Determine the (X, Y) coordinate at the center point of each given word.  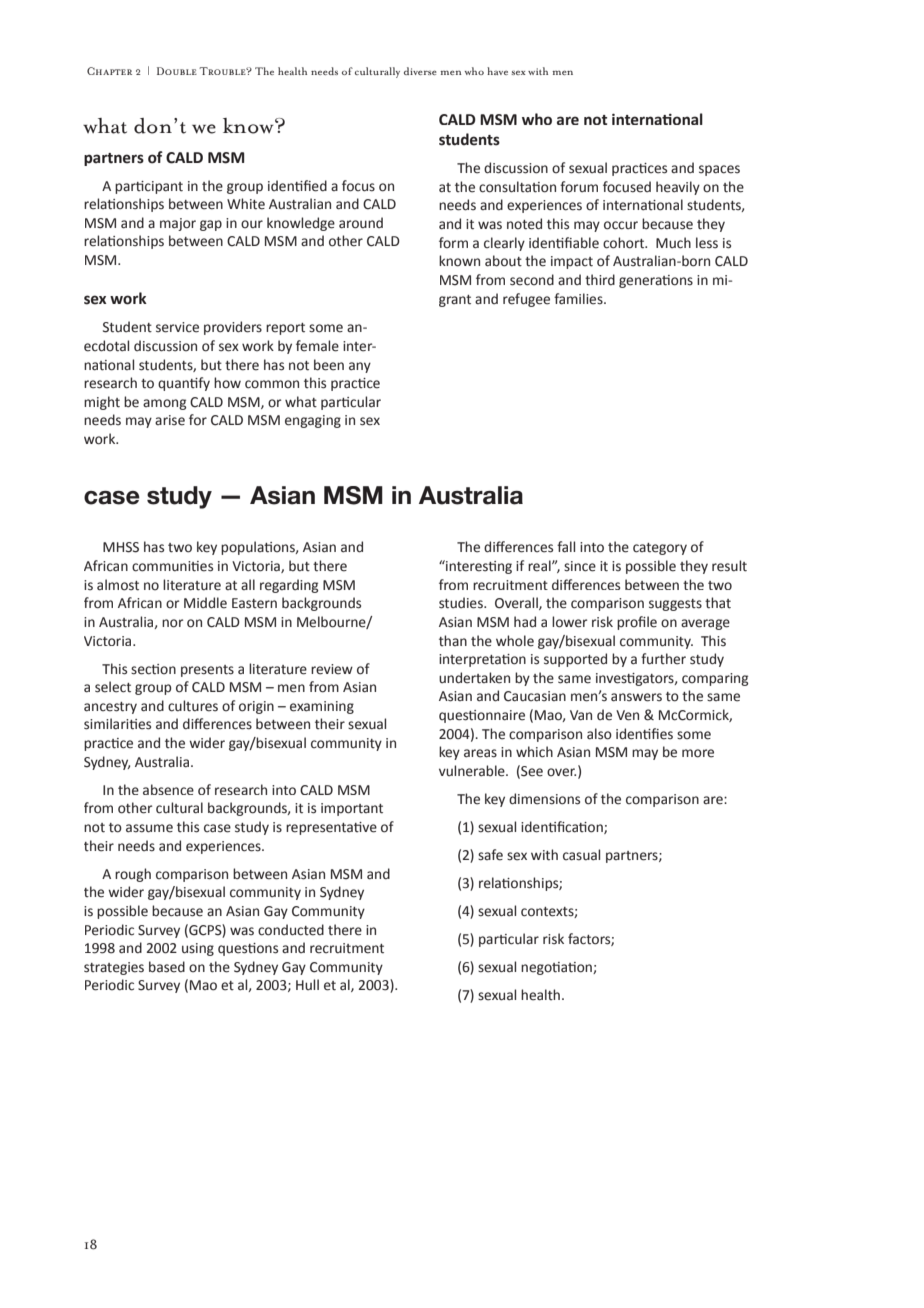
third (600, 280)
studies (462, 603)
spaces (719, 170)
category (660, 549)
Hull (307, 984)
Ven (627, 715)
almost (118, 585)
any (360, 367)
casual (581, 855)
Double (177, 71)
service (177, 327)
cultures (193, 706)
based (167, 967)
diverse (420, 71)
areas (480, 753)
